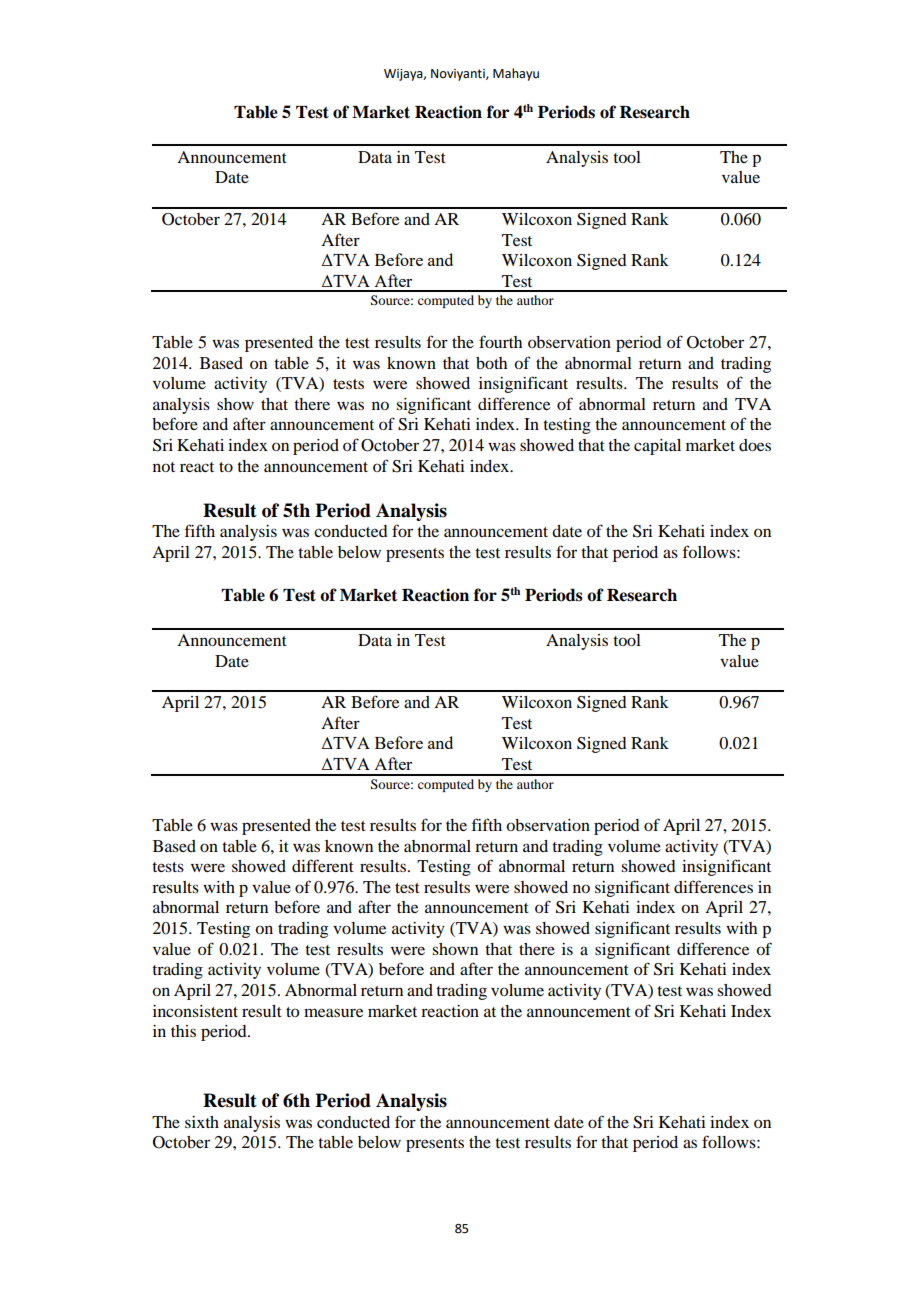  Describe the element at coordinates (323, 865) in the screenshot. I see `different` at that location.
